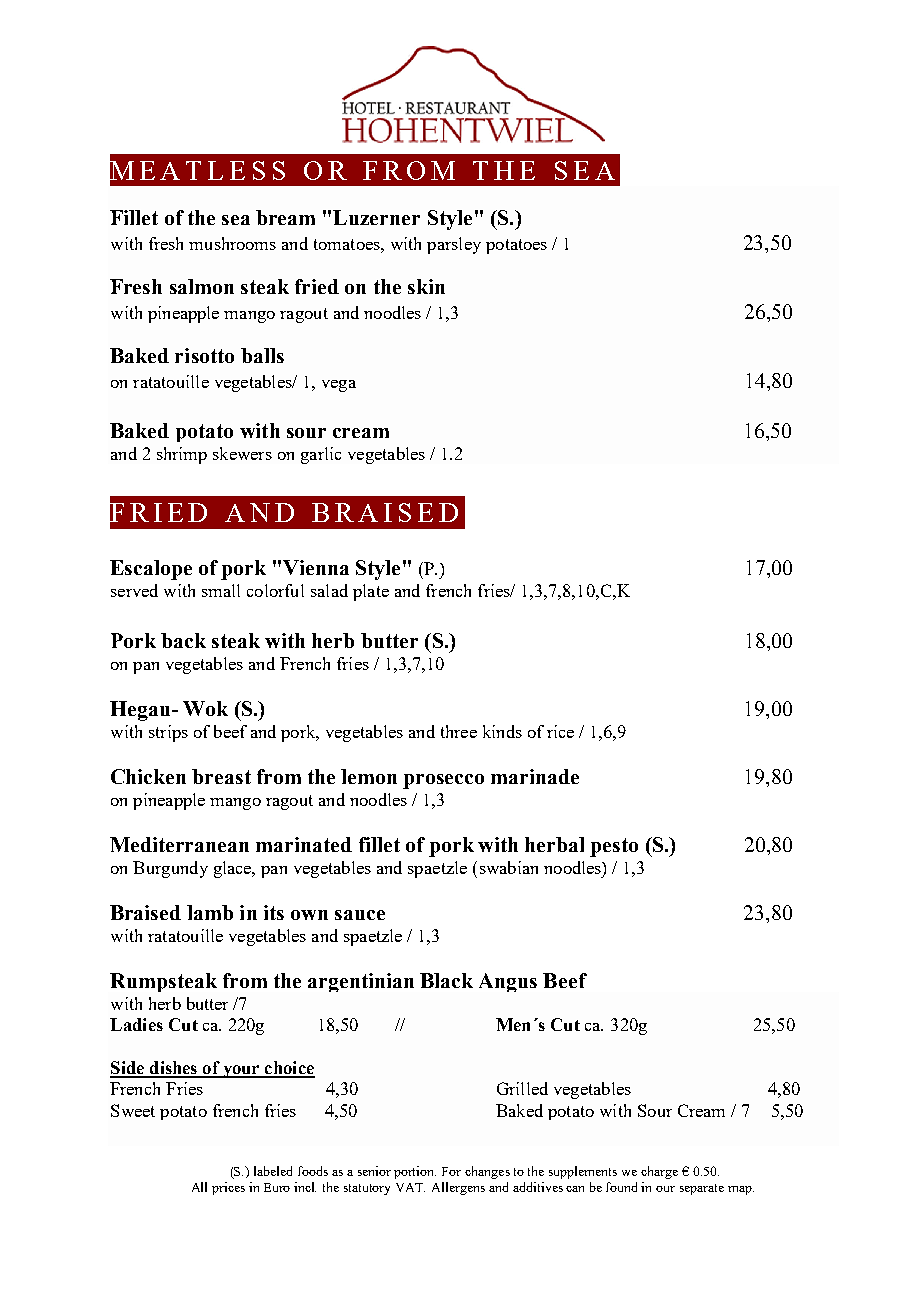 The image size is (924, 1308). What do you see at coordinates (210, 912) in the page?
I see `lamb` at bounding box center [210, 912].
